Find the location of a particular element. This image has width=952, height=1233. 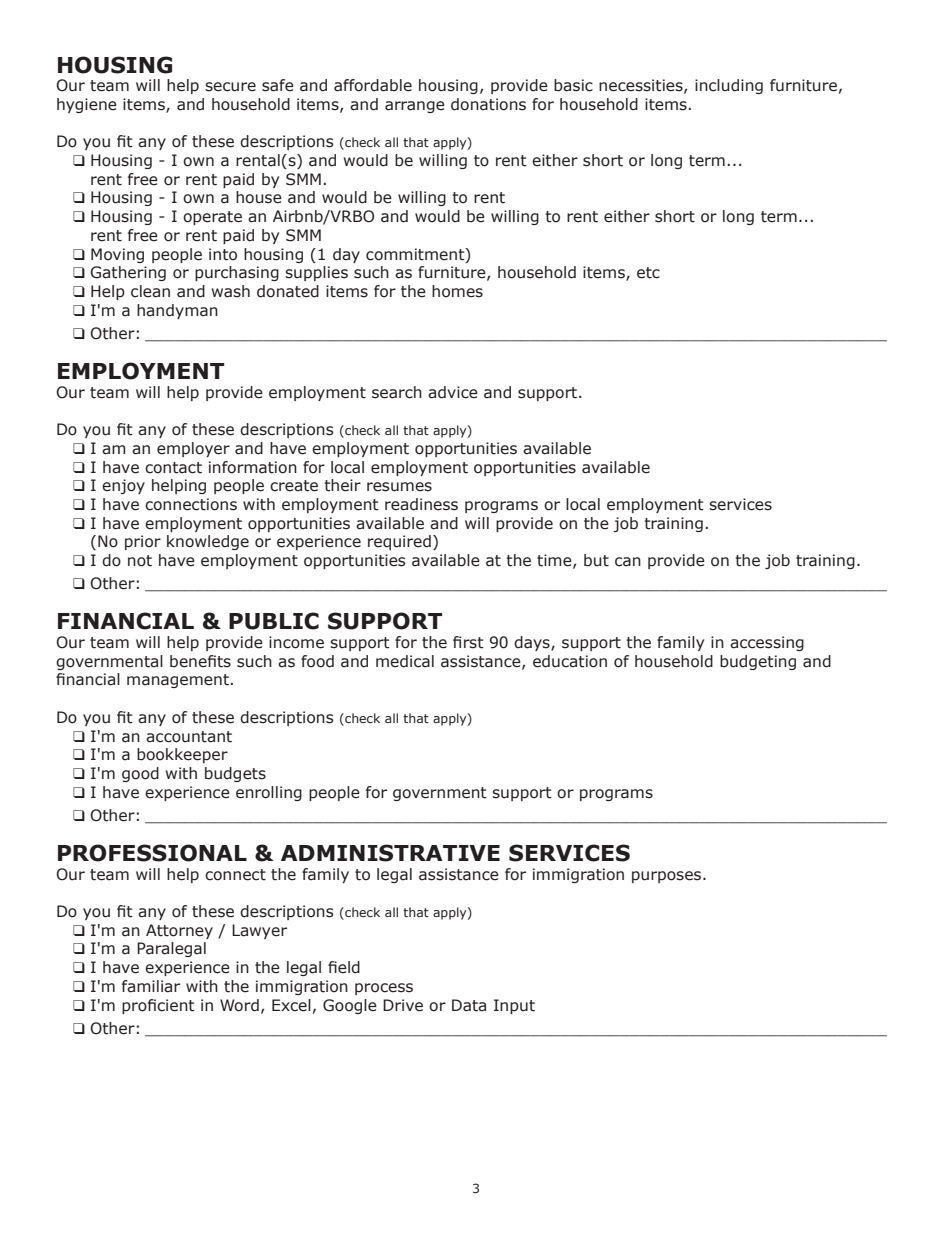

secure is located at coordinates (230, 87).
